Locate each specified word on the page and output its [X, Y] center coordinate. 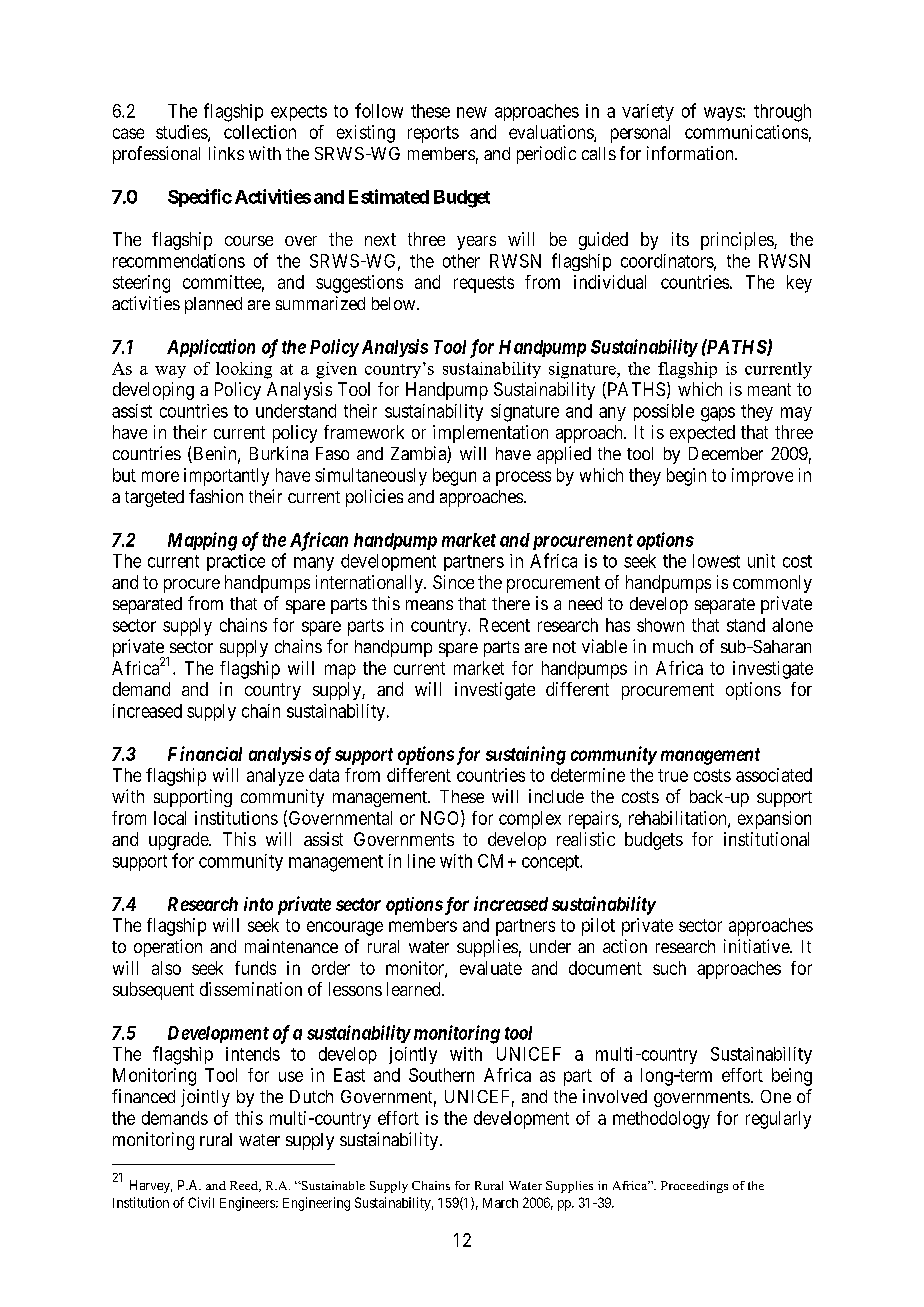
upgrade [179, 841]
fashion [216, 496]
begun [454, 477]
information [691, 153]
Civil [201, 1202]
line [421, 861]
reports [433, 134]
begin [686, 477]
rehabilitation [679, 819]
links [226, 153]
